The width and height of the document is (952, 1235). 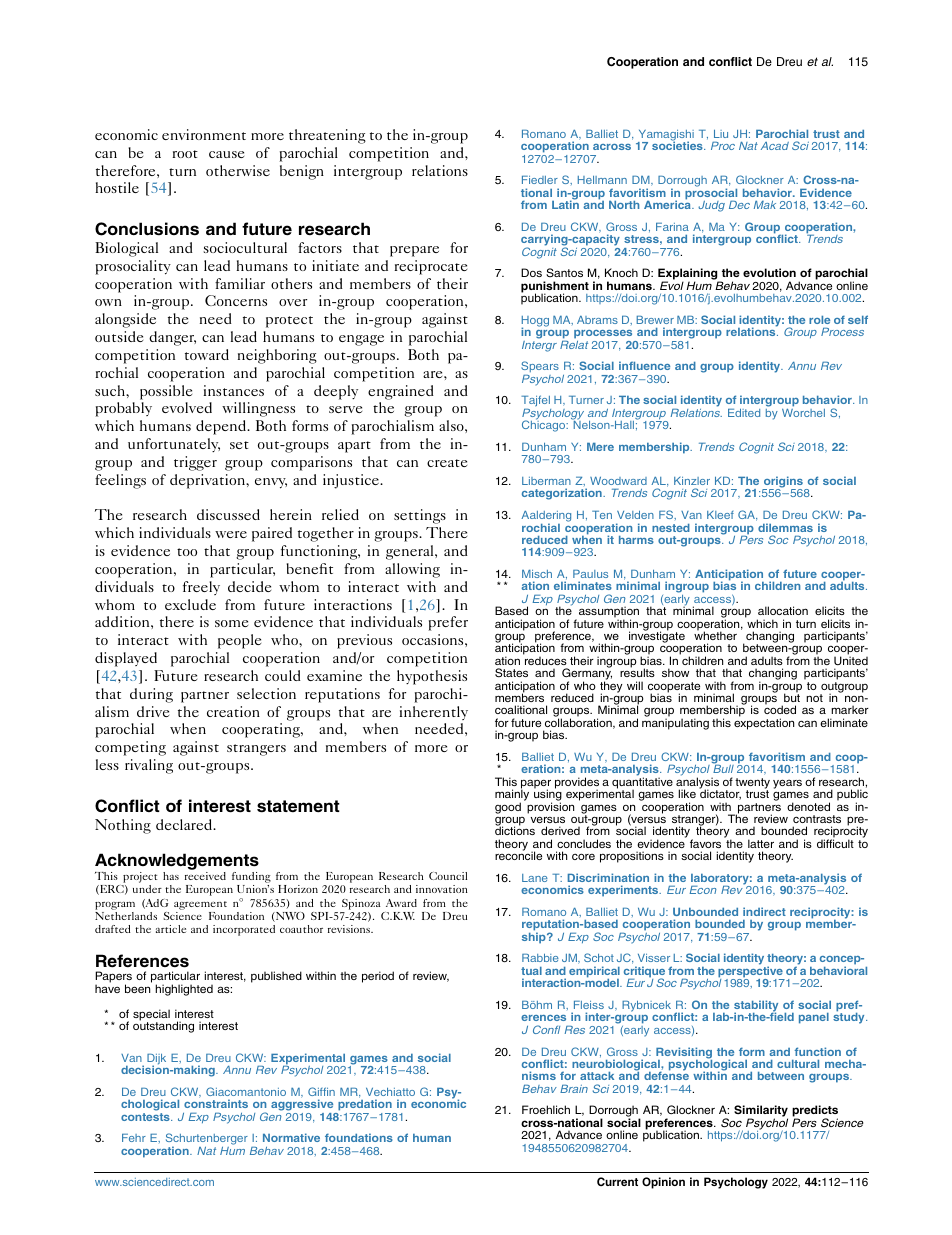 What do you see at coordinates (239, 641) in the document?
I see `people` at bounding box center [239, 641].
